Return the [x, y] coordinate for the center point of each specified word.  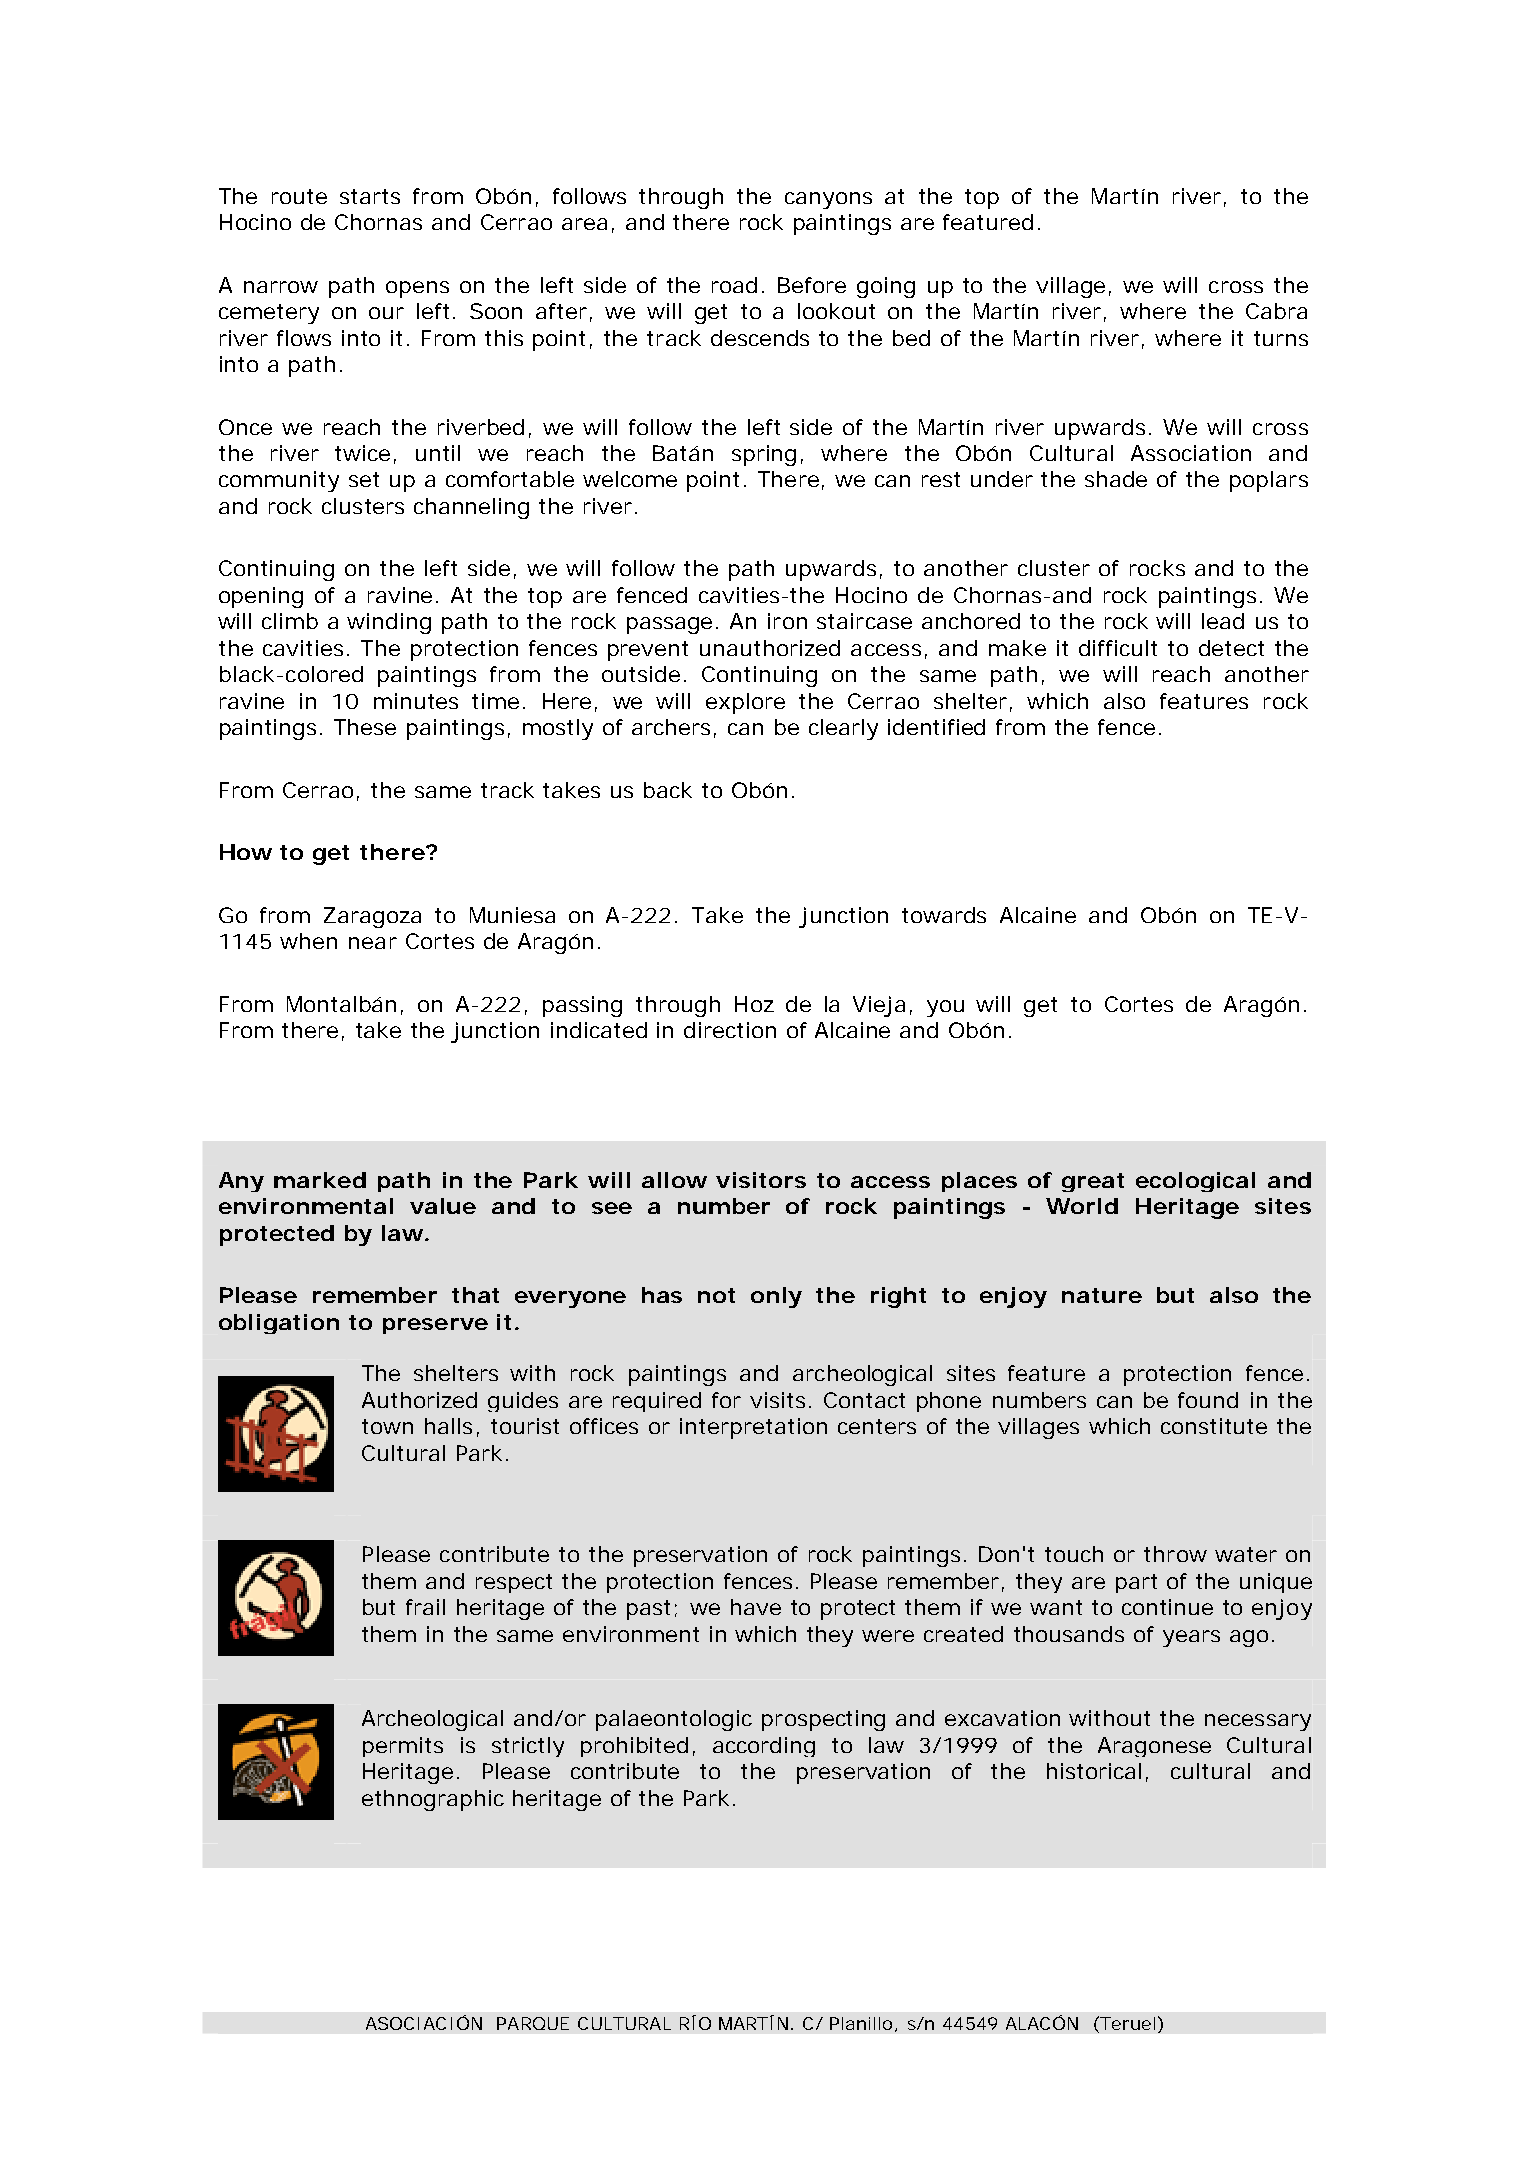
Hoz [754, 1004]
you [945, 1008]
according [764, 1747]
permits [403, 1747]
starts [370, 196]
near [373, 943]
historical [1094, 1771]
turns [1281, 338]
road [734, 285]
